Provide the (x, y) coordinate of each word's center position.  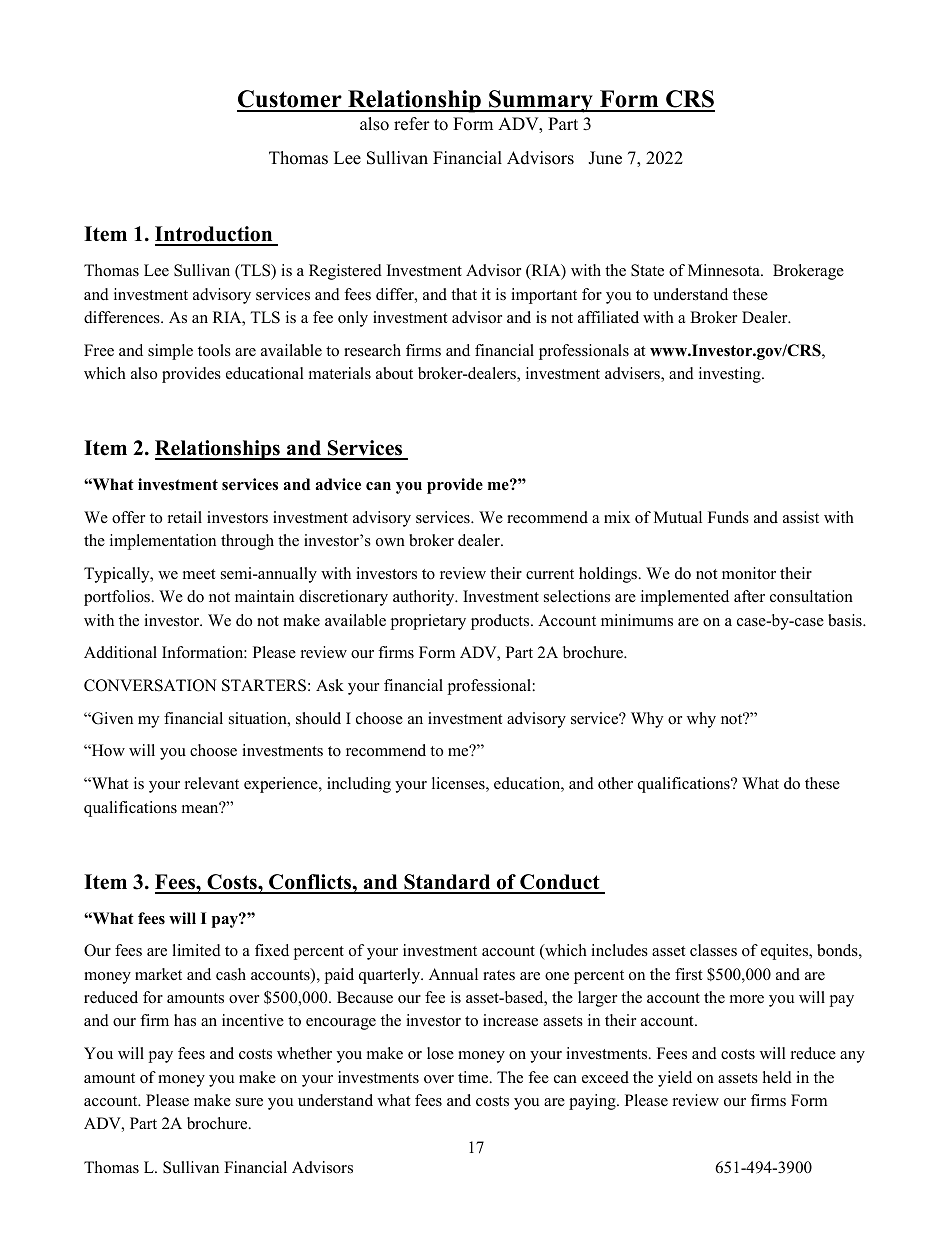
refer (412, 124)
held (777, 1077)
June (605, 158)
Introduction (215, 235)
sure (249, 1102)
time (474, 1077)
